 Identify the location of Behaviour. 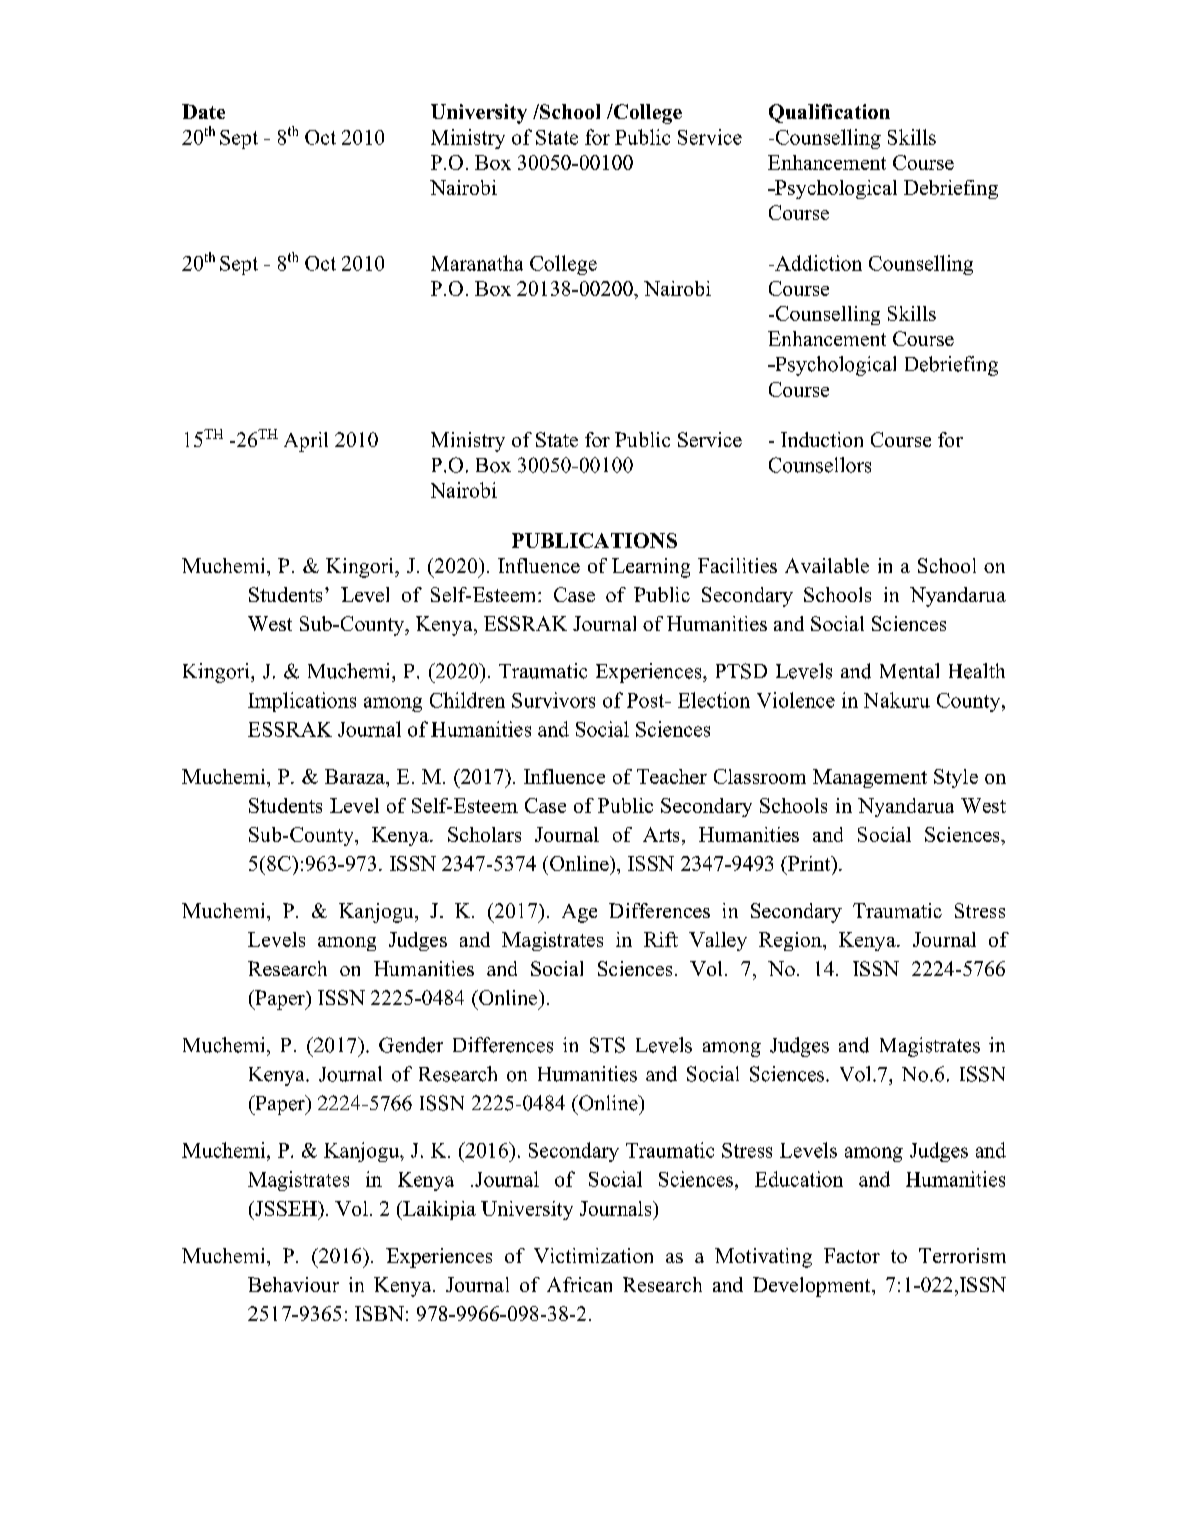
(293, 1284).
